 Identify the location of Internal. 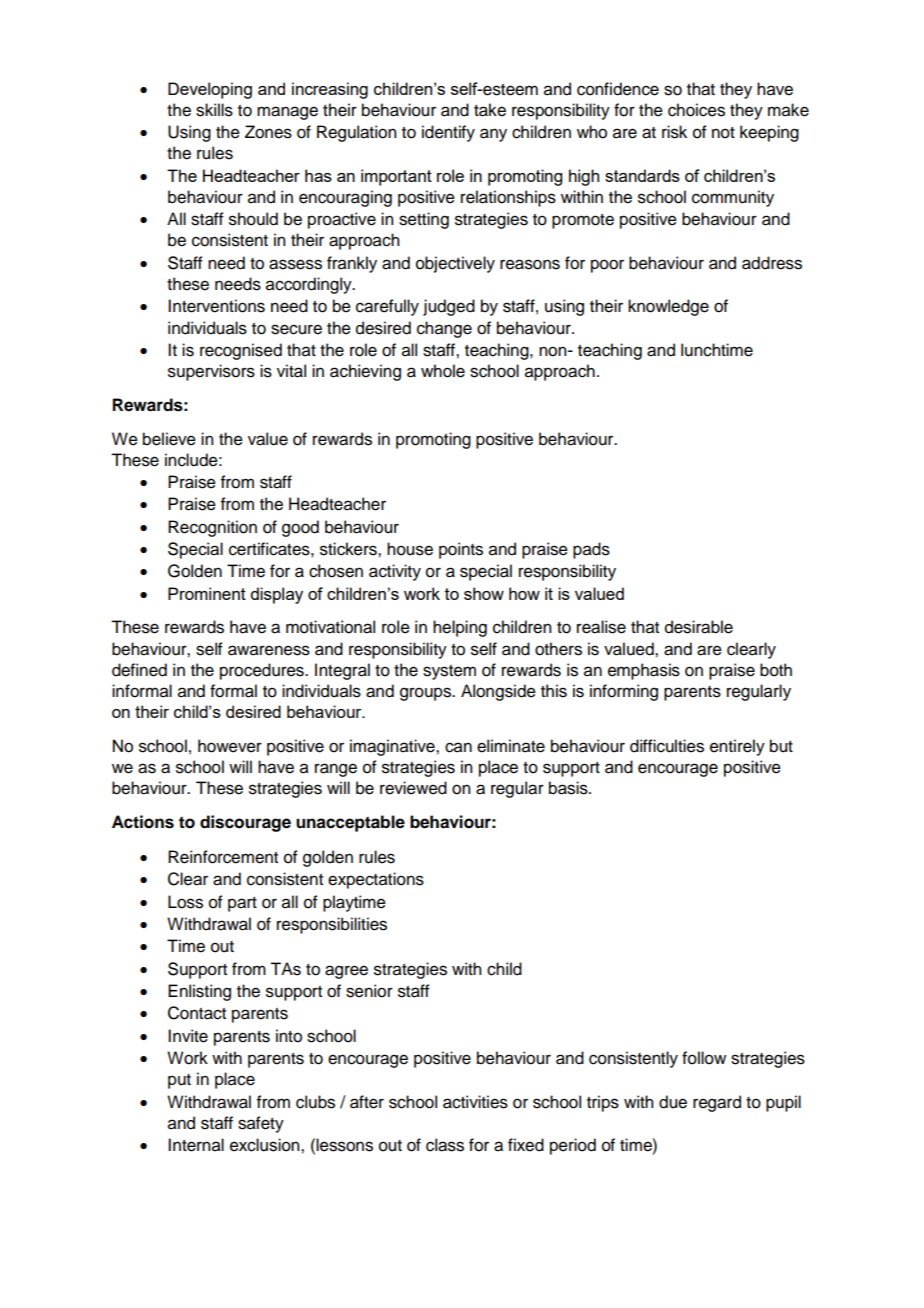
(196, 1145).
